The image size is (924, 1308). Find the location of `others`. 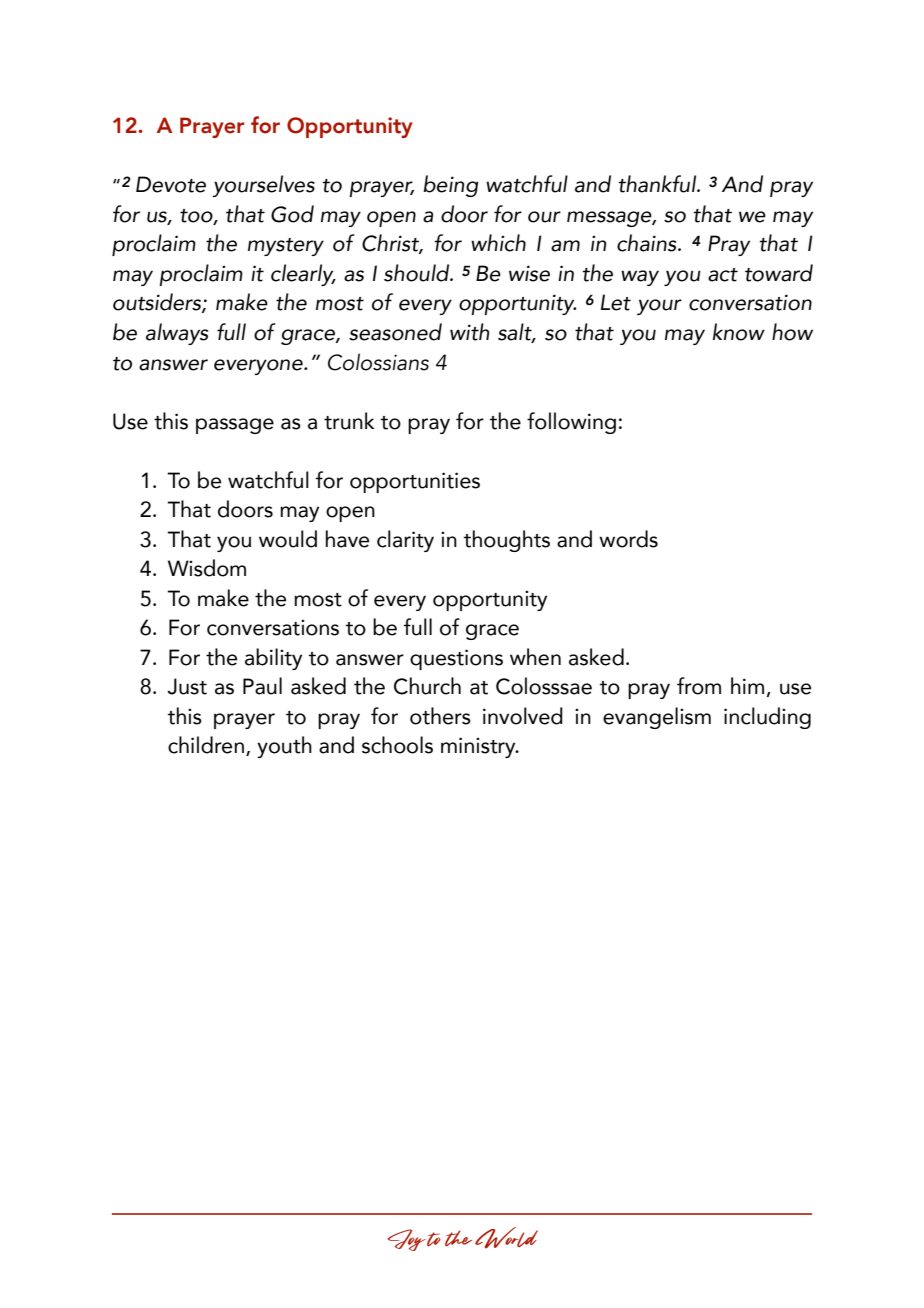

others is located at coordinates (440, 716).
